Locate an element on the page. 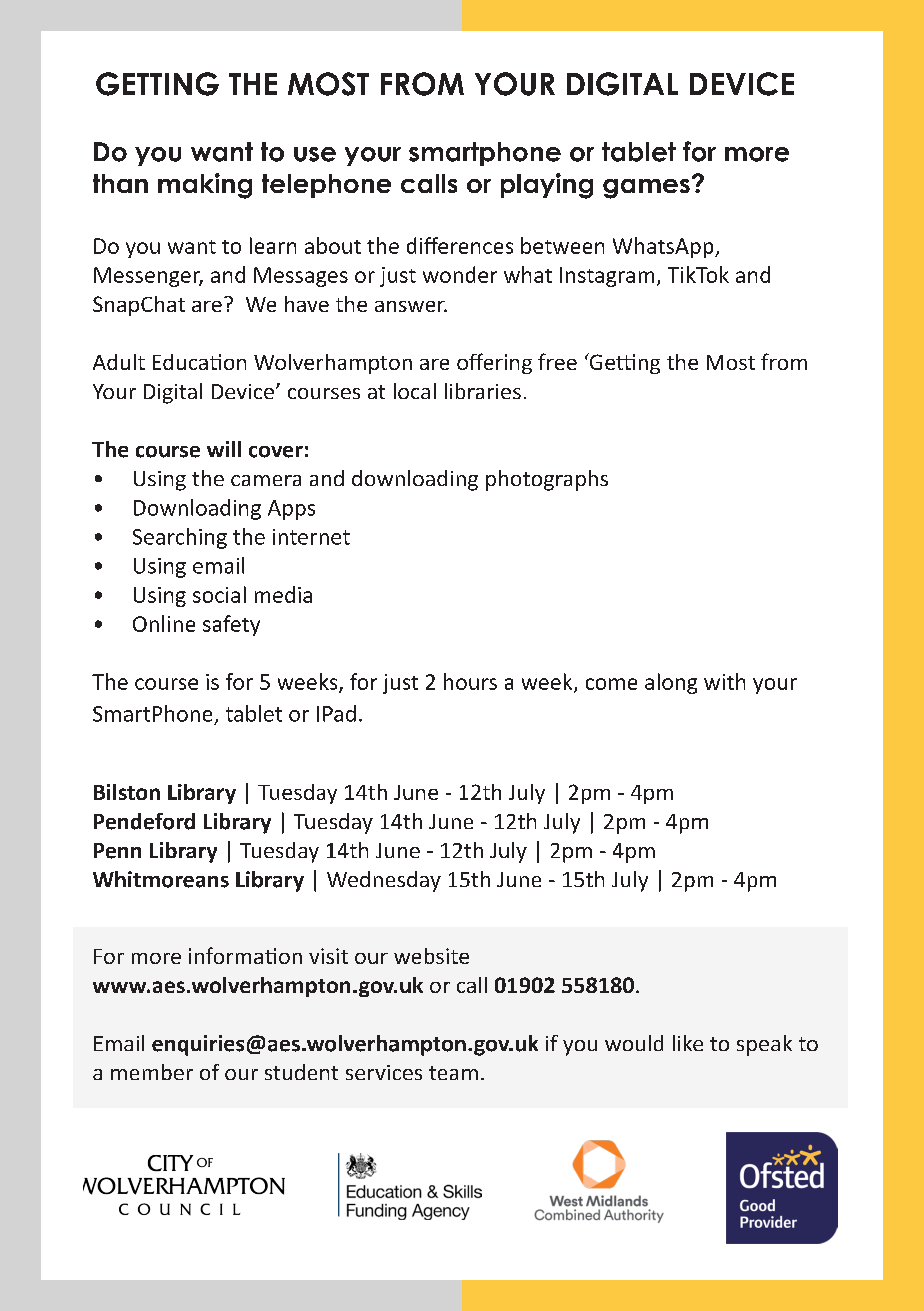 The width and height of the document is (924, 1311). making is located at coordinates (205, 186).
